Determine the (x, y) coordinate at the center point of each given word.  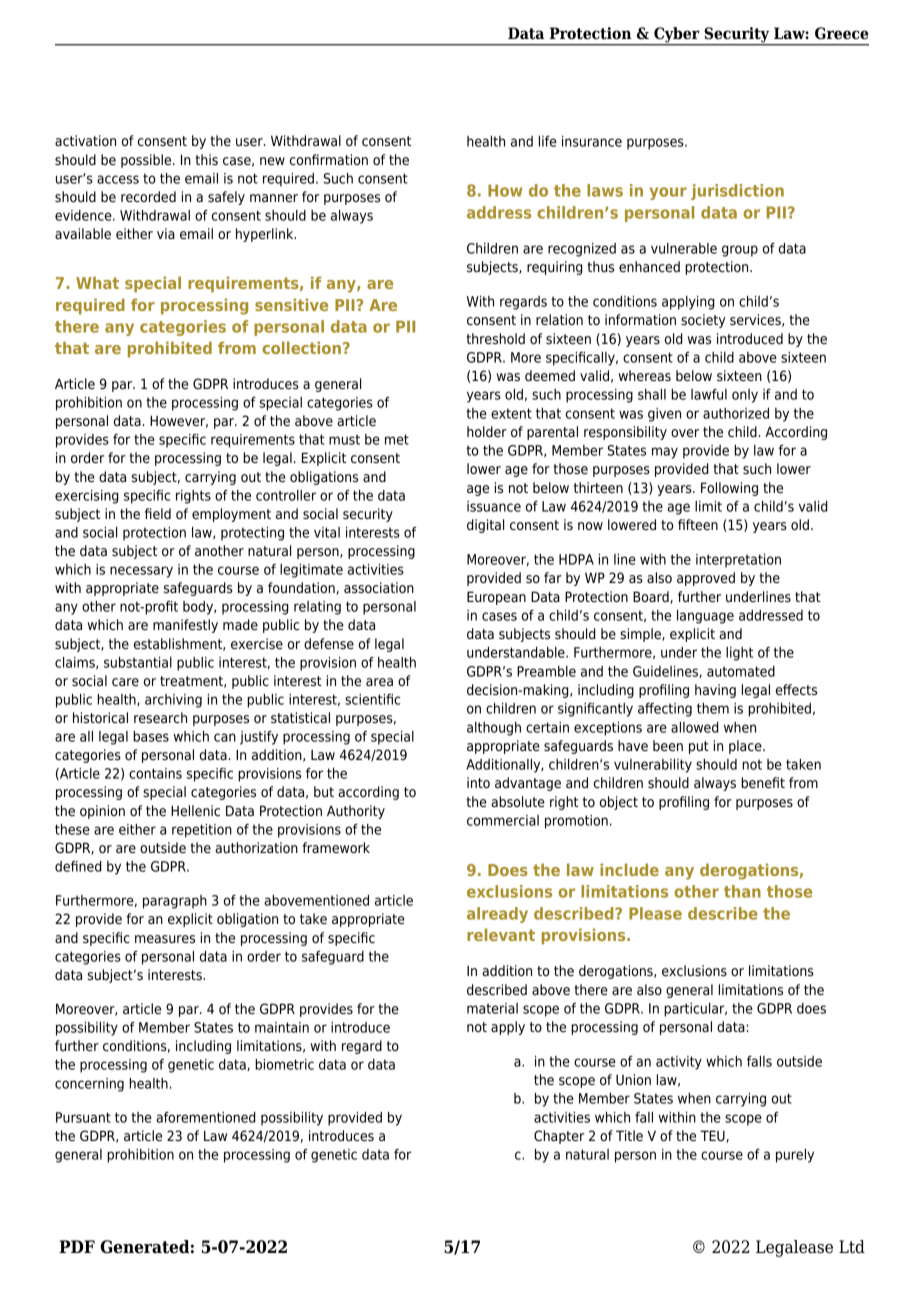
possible (147, 161)
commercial (503, 820)
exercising (87, 497)
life (548, 141)
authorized (736, 413)
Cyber (677, 36)
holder (487, 431)
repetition (202, 831)
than (742, 891)
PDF (77, 1246)
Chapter (559, 1137)
